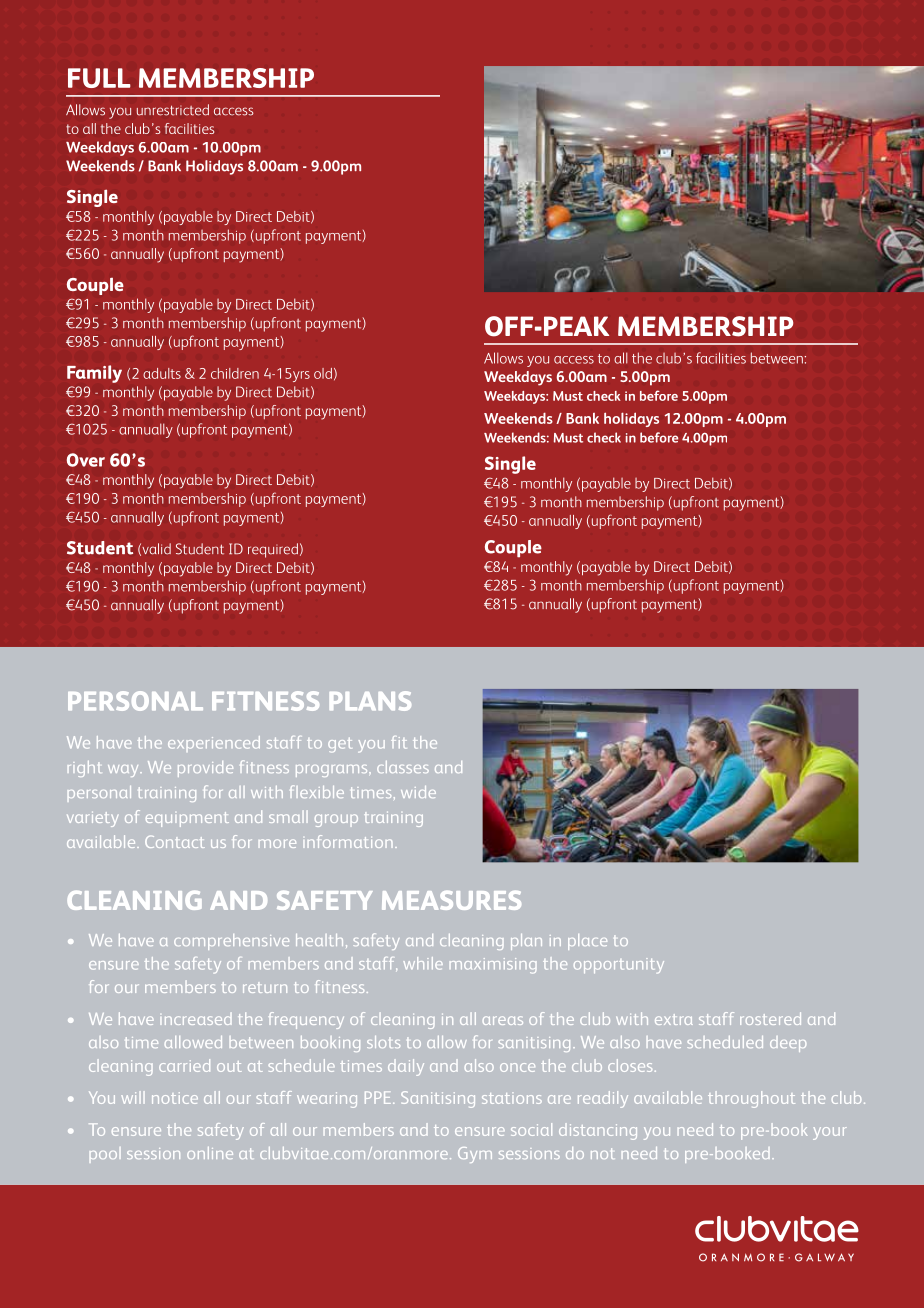  Describe the element at coordinates (273, 550) in the image. I see `required` at that location.
